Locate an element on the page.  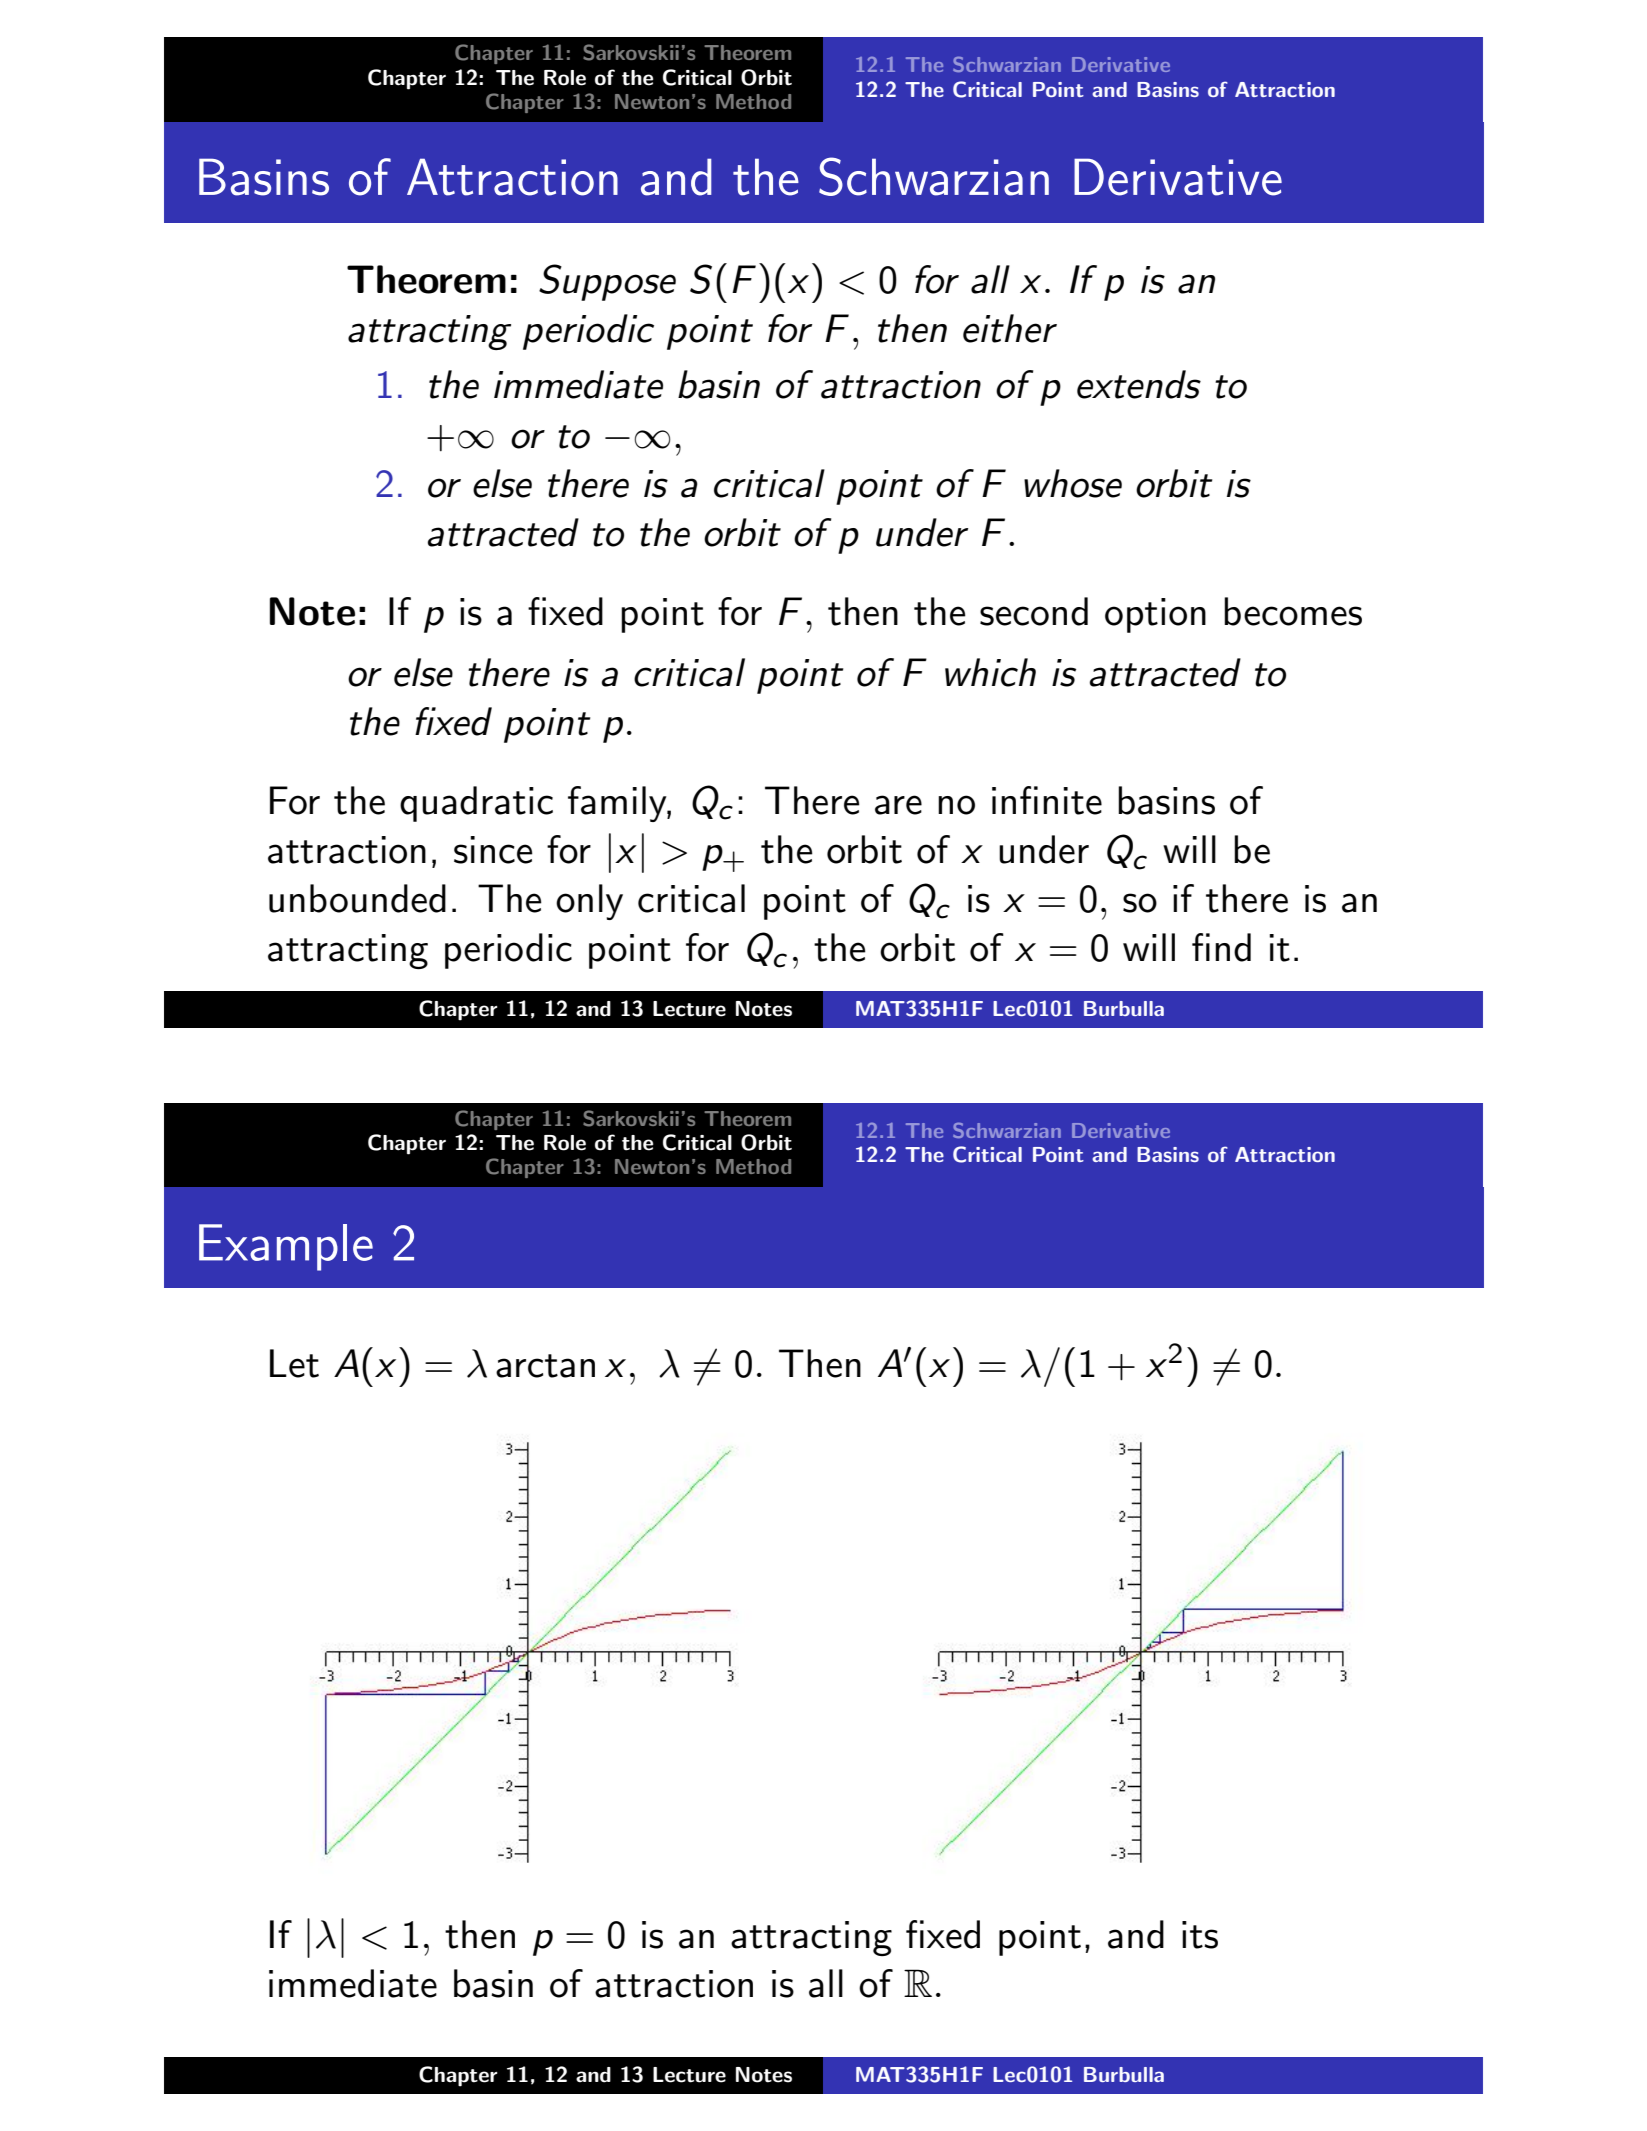
unbounded is located at coordinates (357, 898).
